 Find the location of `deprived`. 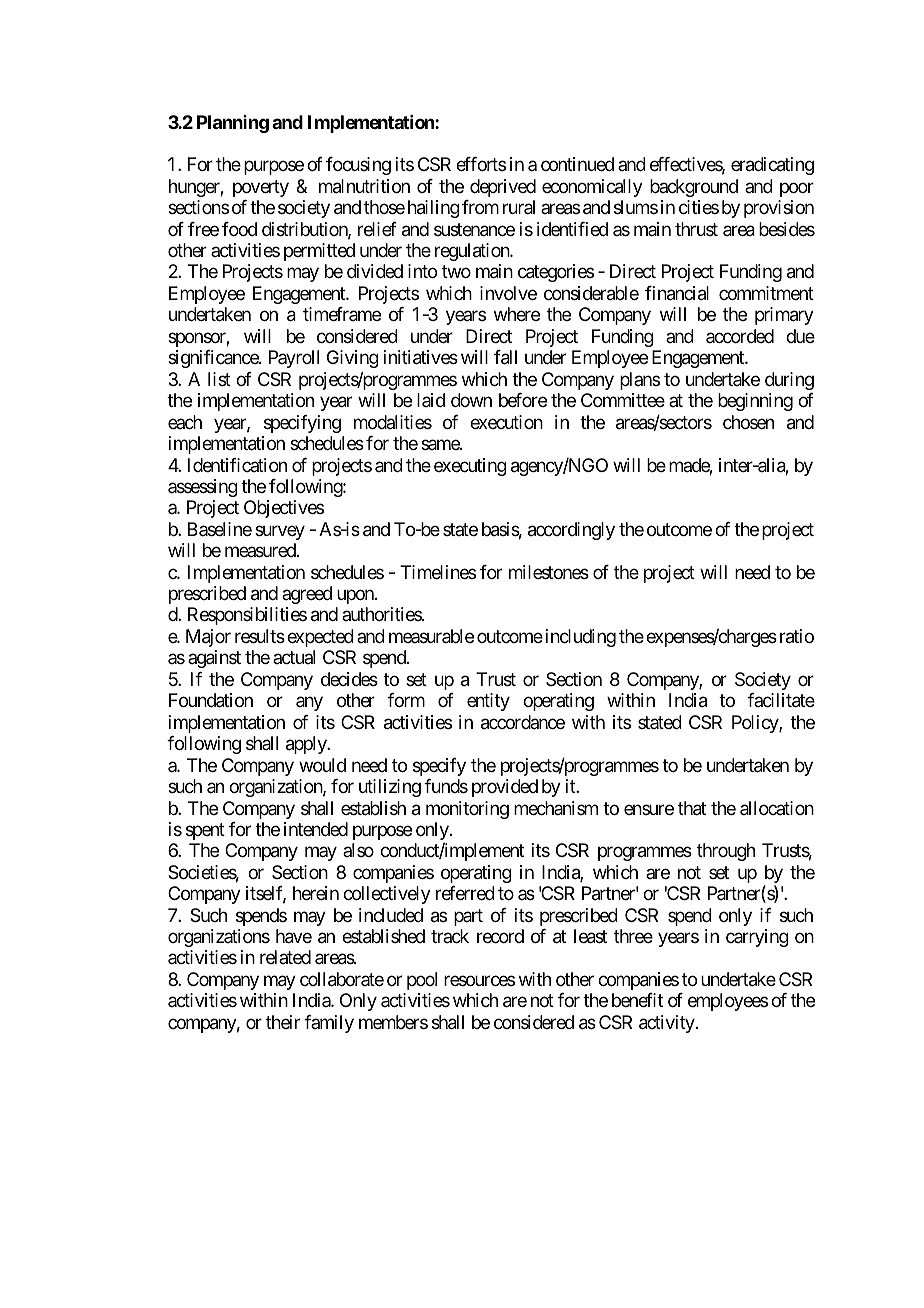

deprived is located at coordinates (503, 188).
